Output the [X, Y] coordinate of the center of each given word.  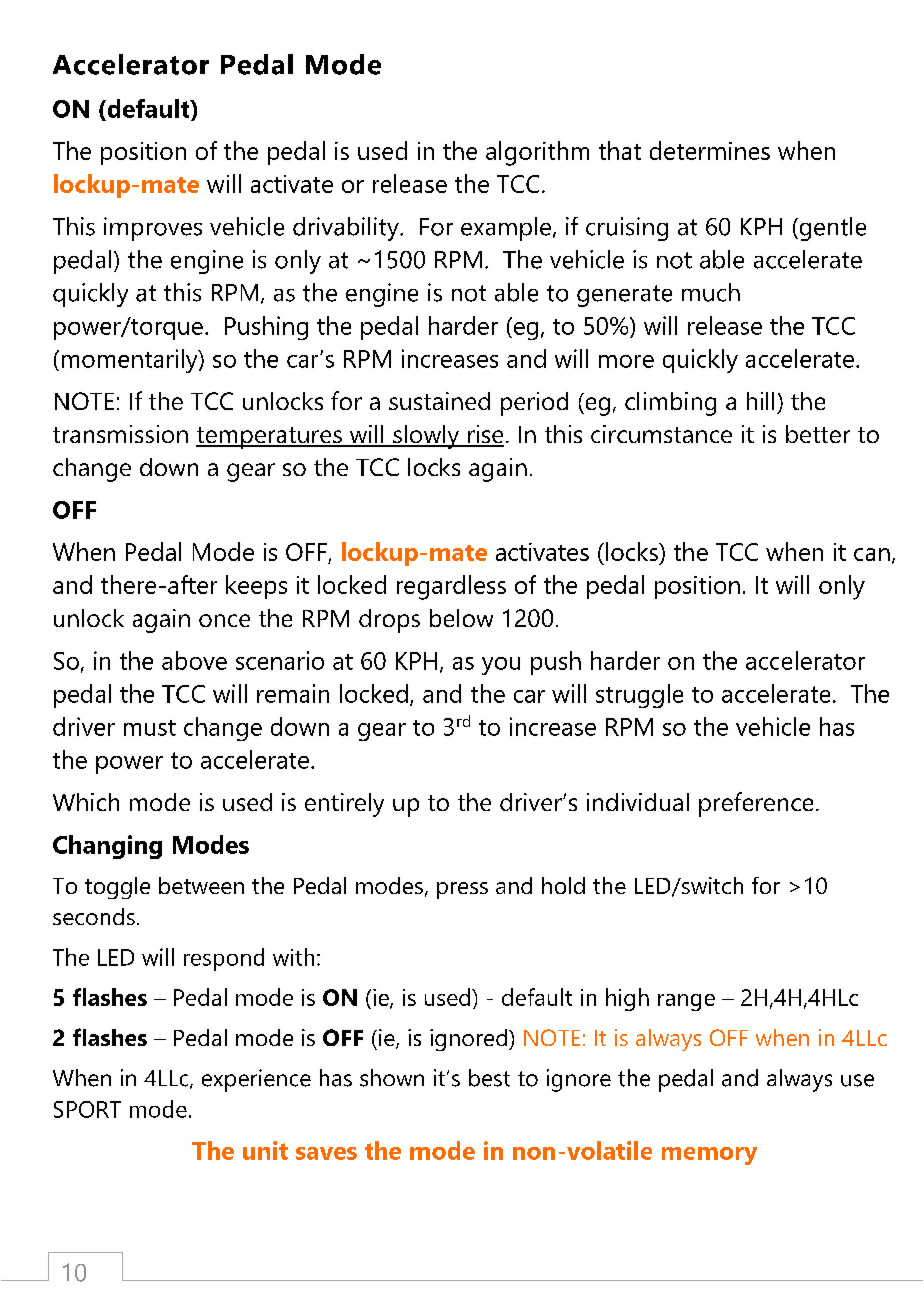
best [489, 1078]
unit [265, 1150]
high [627, 999]
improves [153, 229]
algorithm [537, 153]
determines [710, 150]
